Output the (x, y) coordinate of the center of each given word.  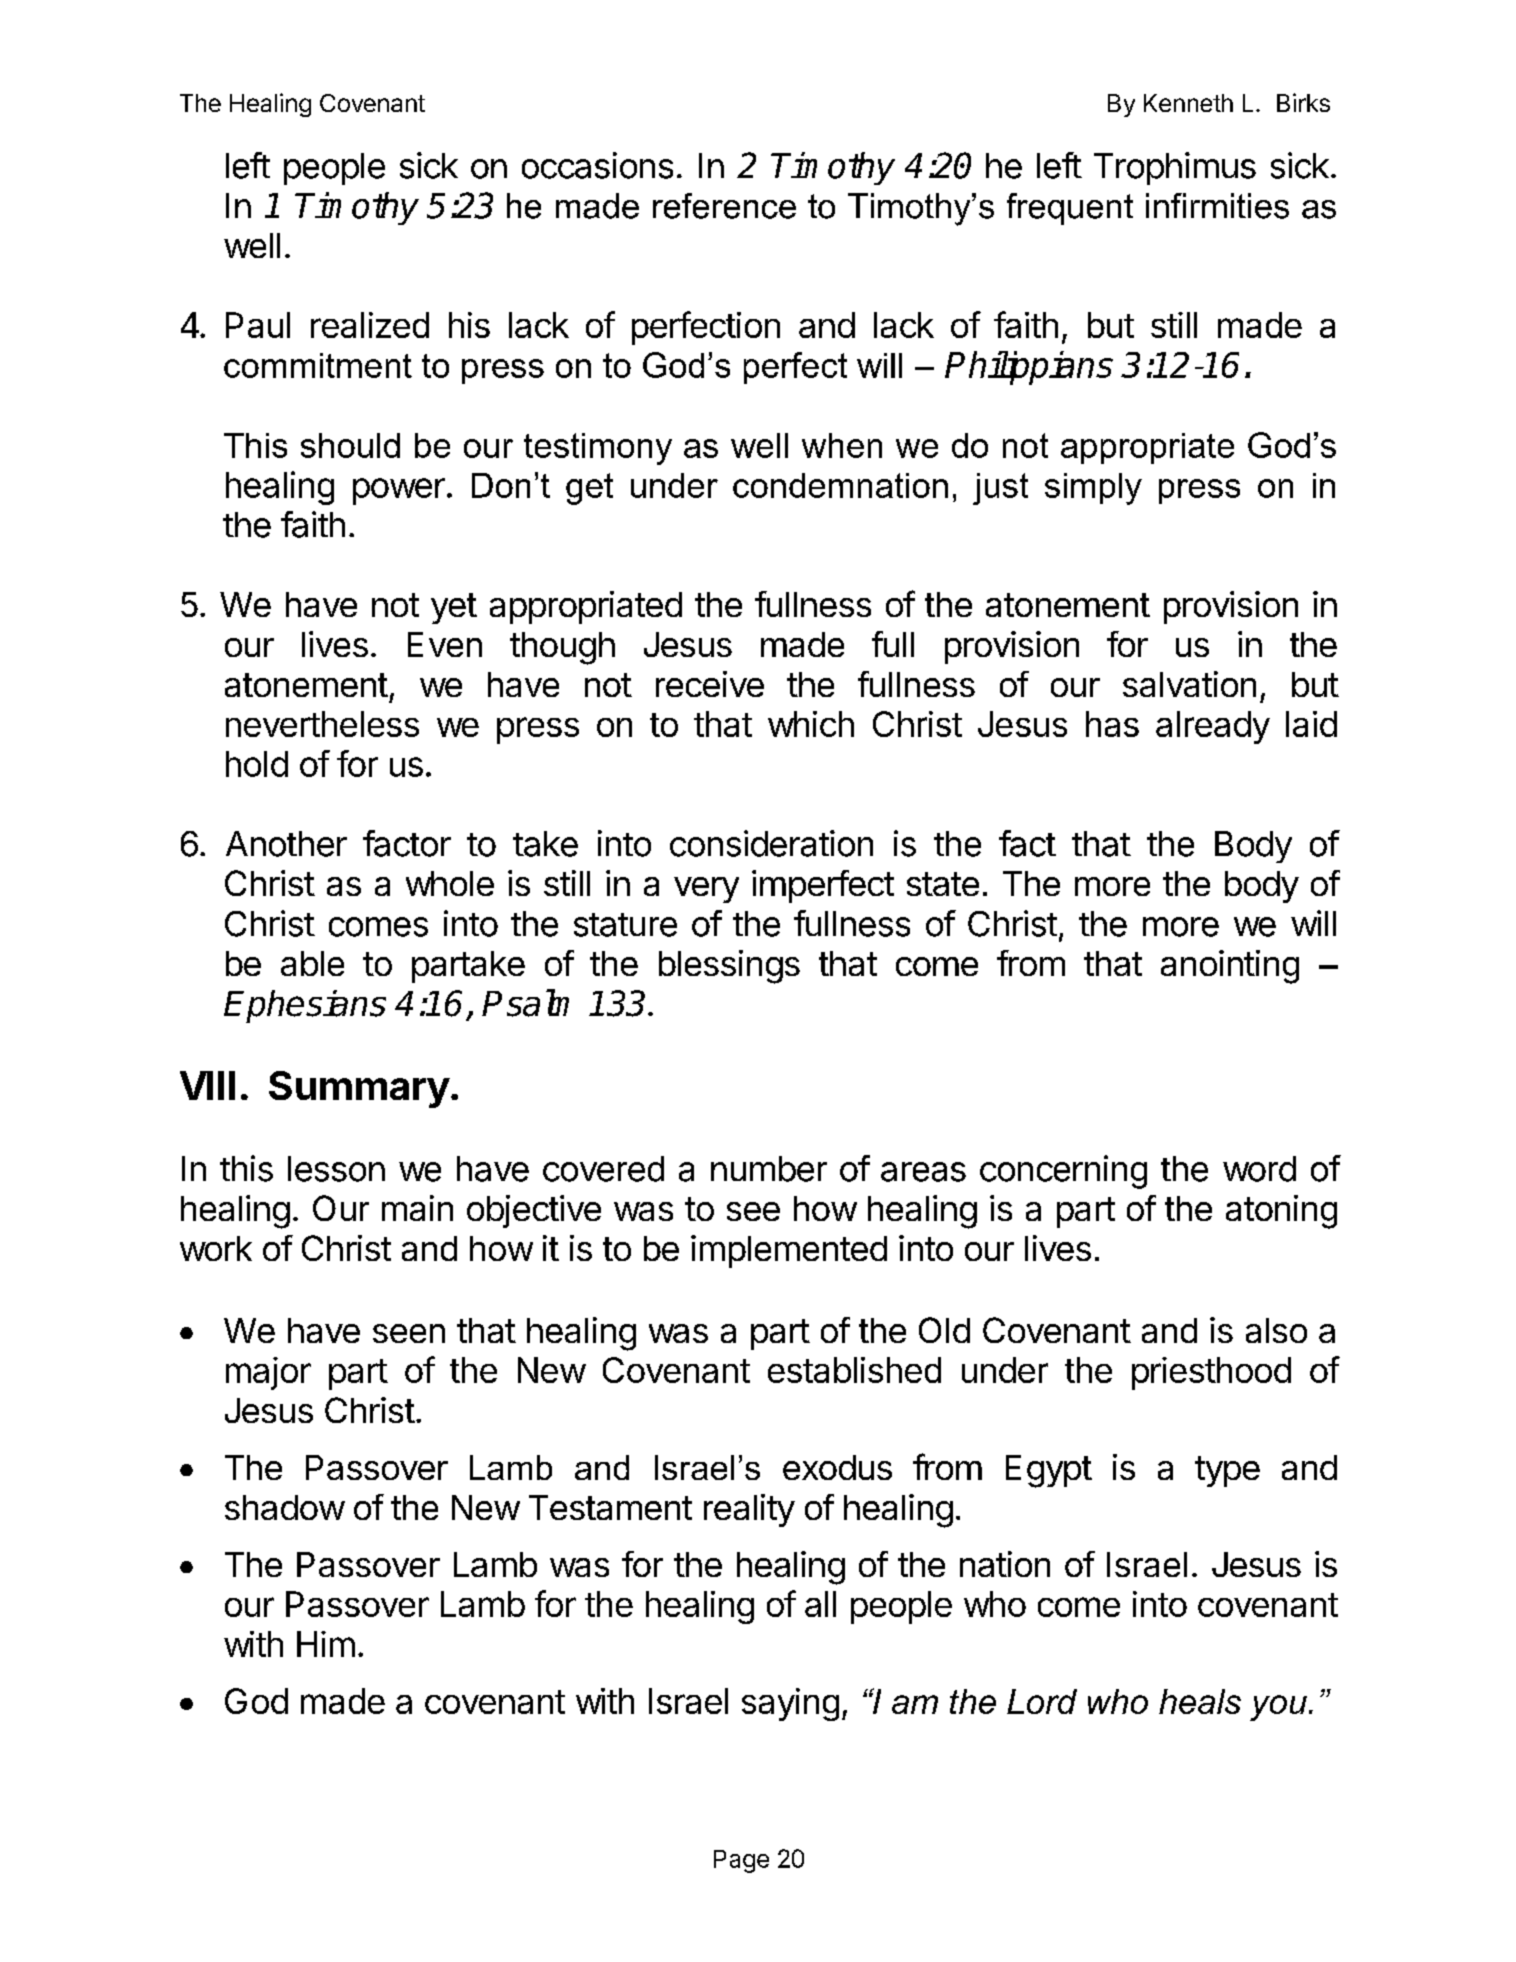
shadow (285, 1507)
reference (724, 206)
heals (1200, 1701)
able (312, 963)
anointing (1230, 967)
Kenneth (1188, 103)
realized (370, 325)
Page (741, 1861)
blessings (729, 967)
